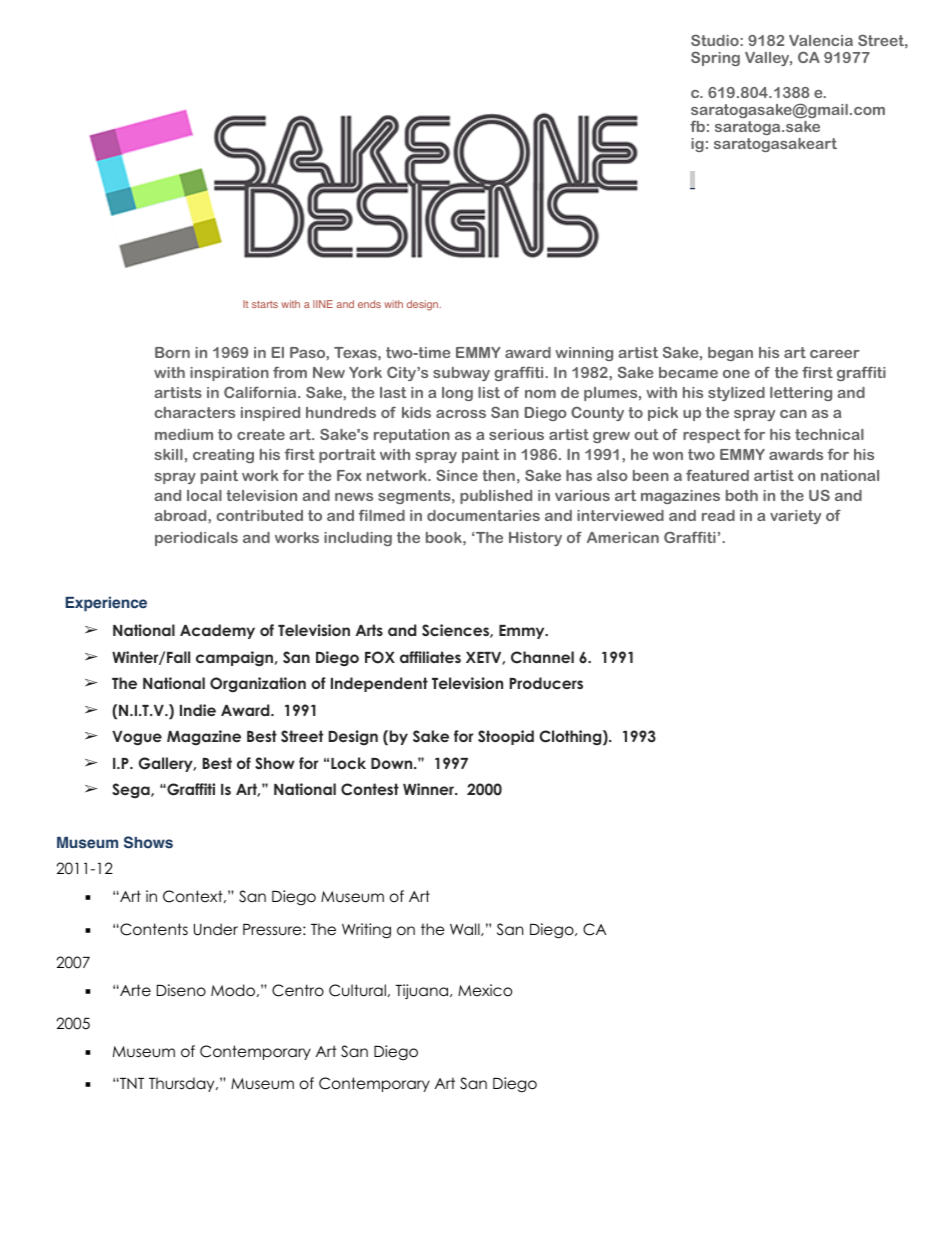  Describe the element at coordinates (716, 40) in the screenshot. I see `Studio` at that location.
